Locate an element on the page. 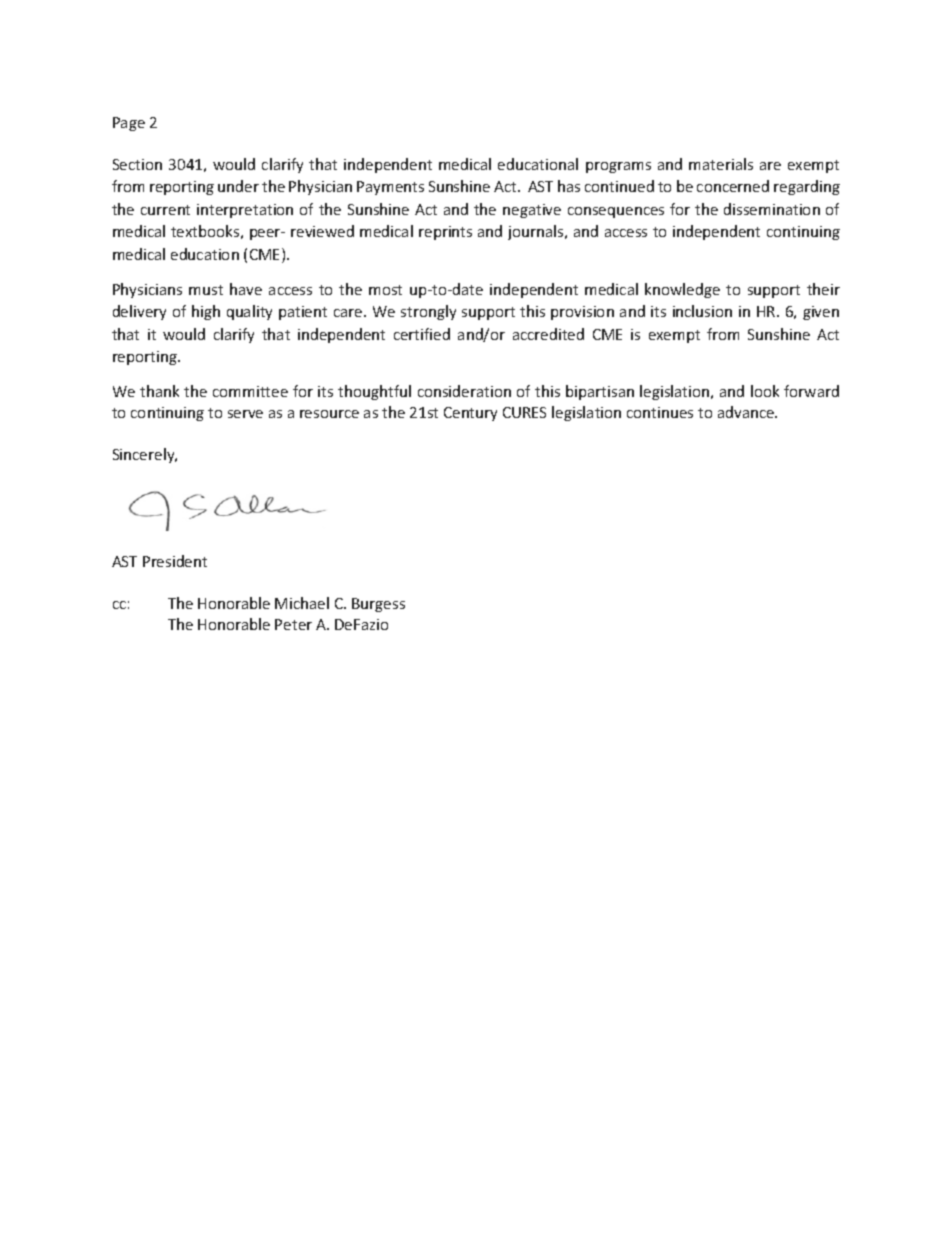  Page is located at coordinates (129, 124).
